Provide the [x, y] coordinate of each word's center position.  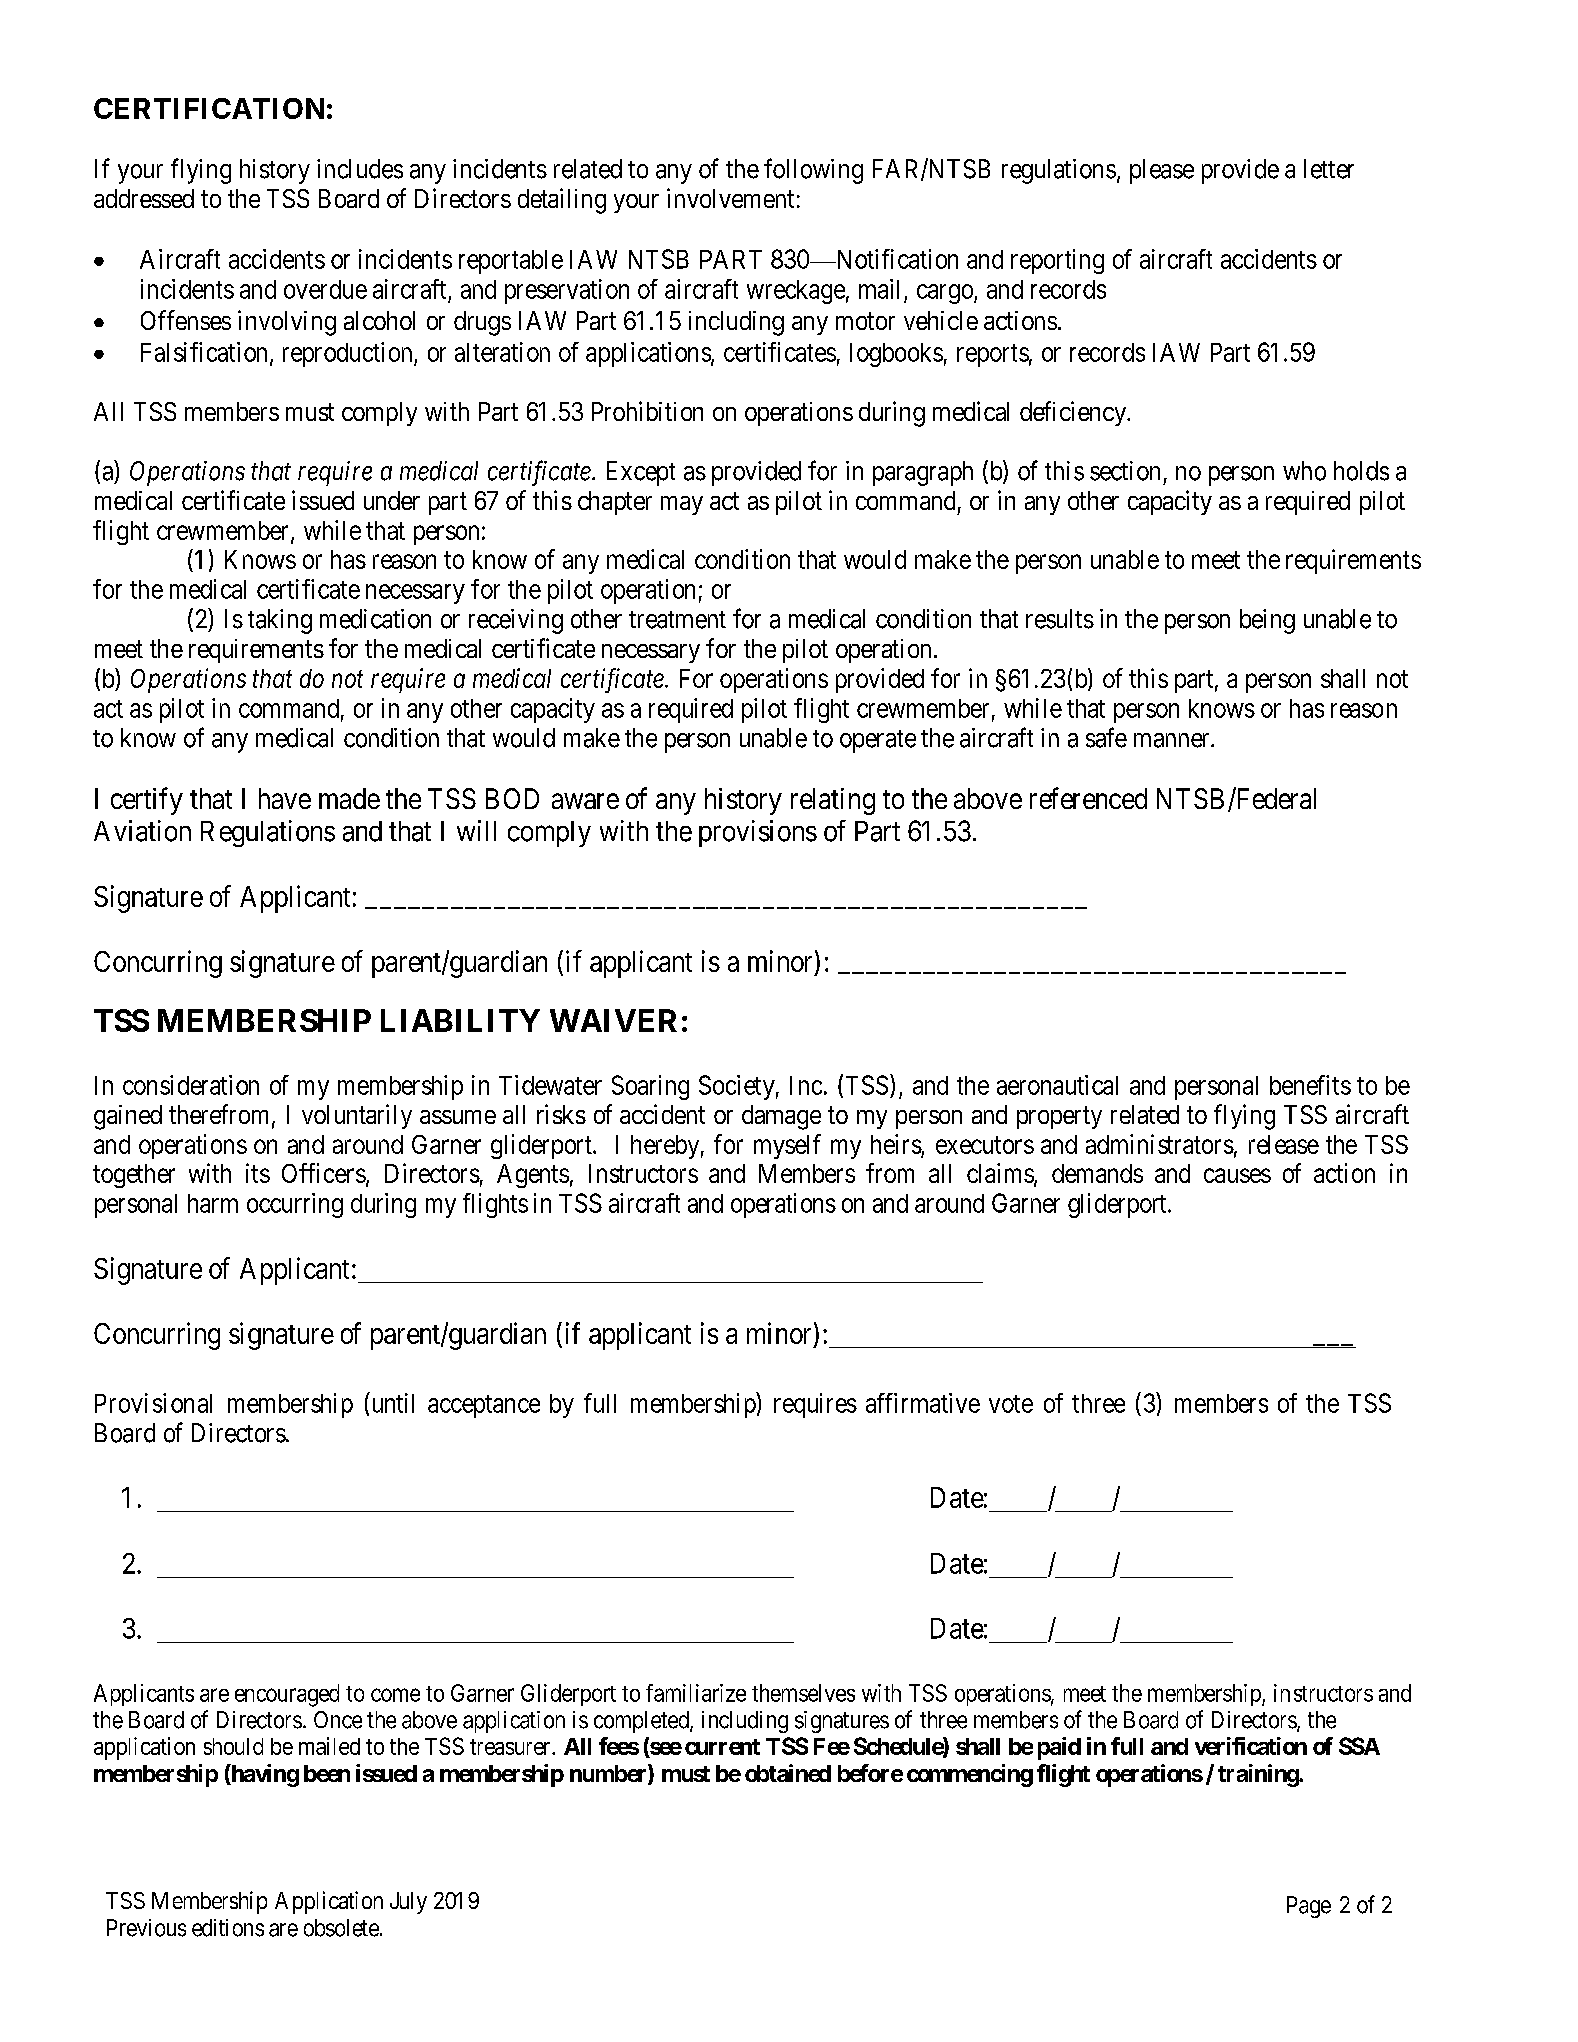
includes [360, 169]
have [285, 798]
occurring [295, 1205]
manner [1173, 740]
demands [1097, 1173]
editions [228, 1928]
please [1162, 171]
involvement [730, 198]
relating [833, 801]
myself [787, 1146]
